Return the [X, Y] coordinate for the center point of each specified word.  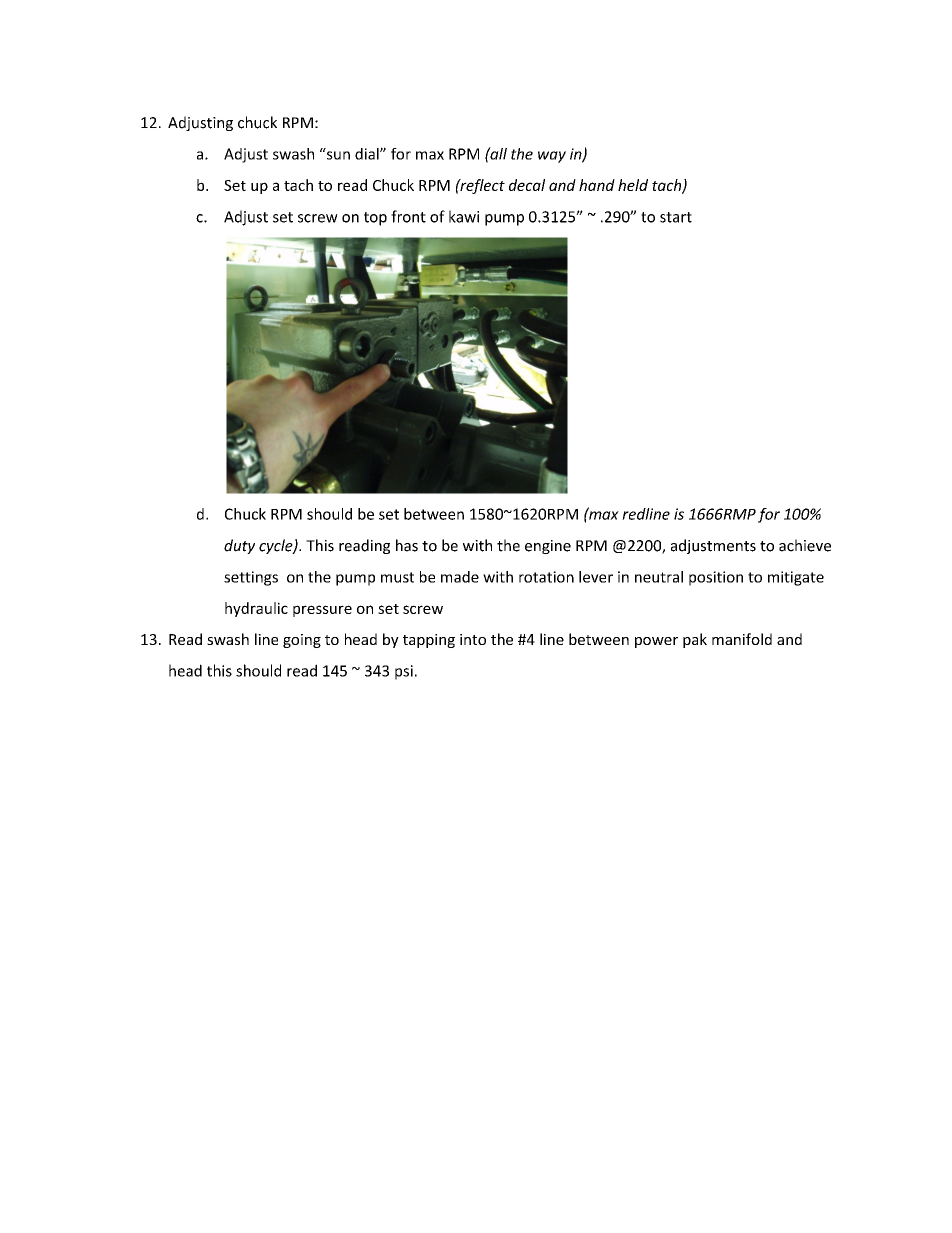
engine [548, 547]
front [408, 216]
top [375, 219]
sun [338, 155]
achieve [805, 545]
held [633, 185]
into [473, 639]
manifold [742, 639]
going [302, 641]
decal [527, 185]
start [676, 217]
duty [239, 546]
